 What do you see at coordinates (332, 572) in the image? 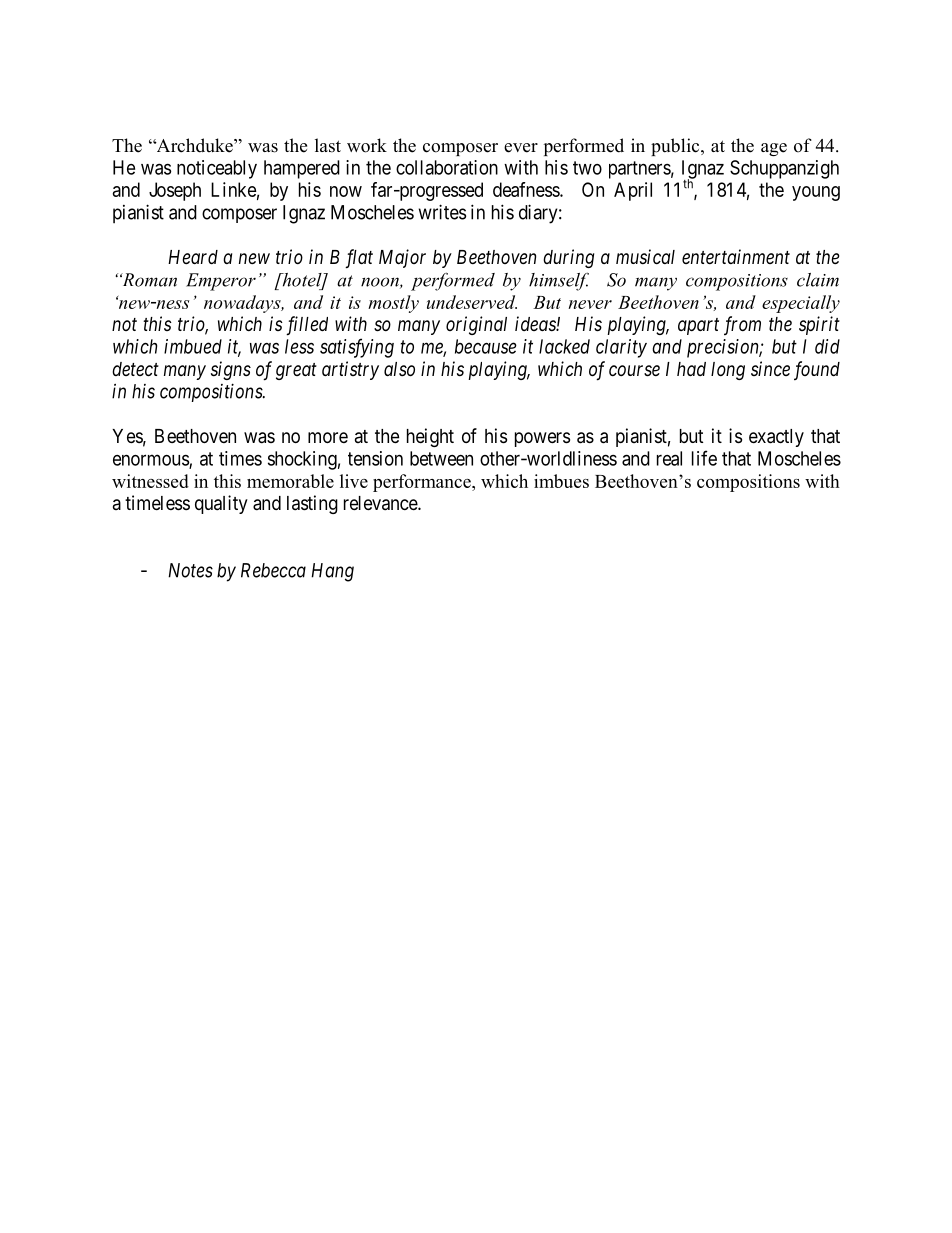
I see `Hang` at bounding box center [332, 572].
